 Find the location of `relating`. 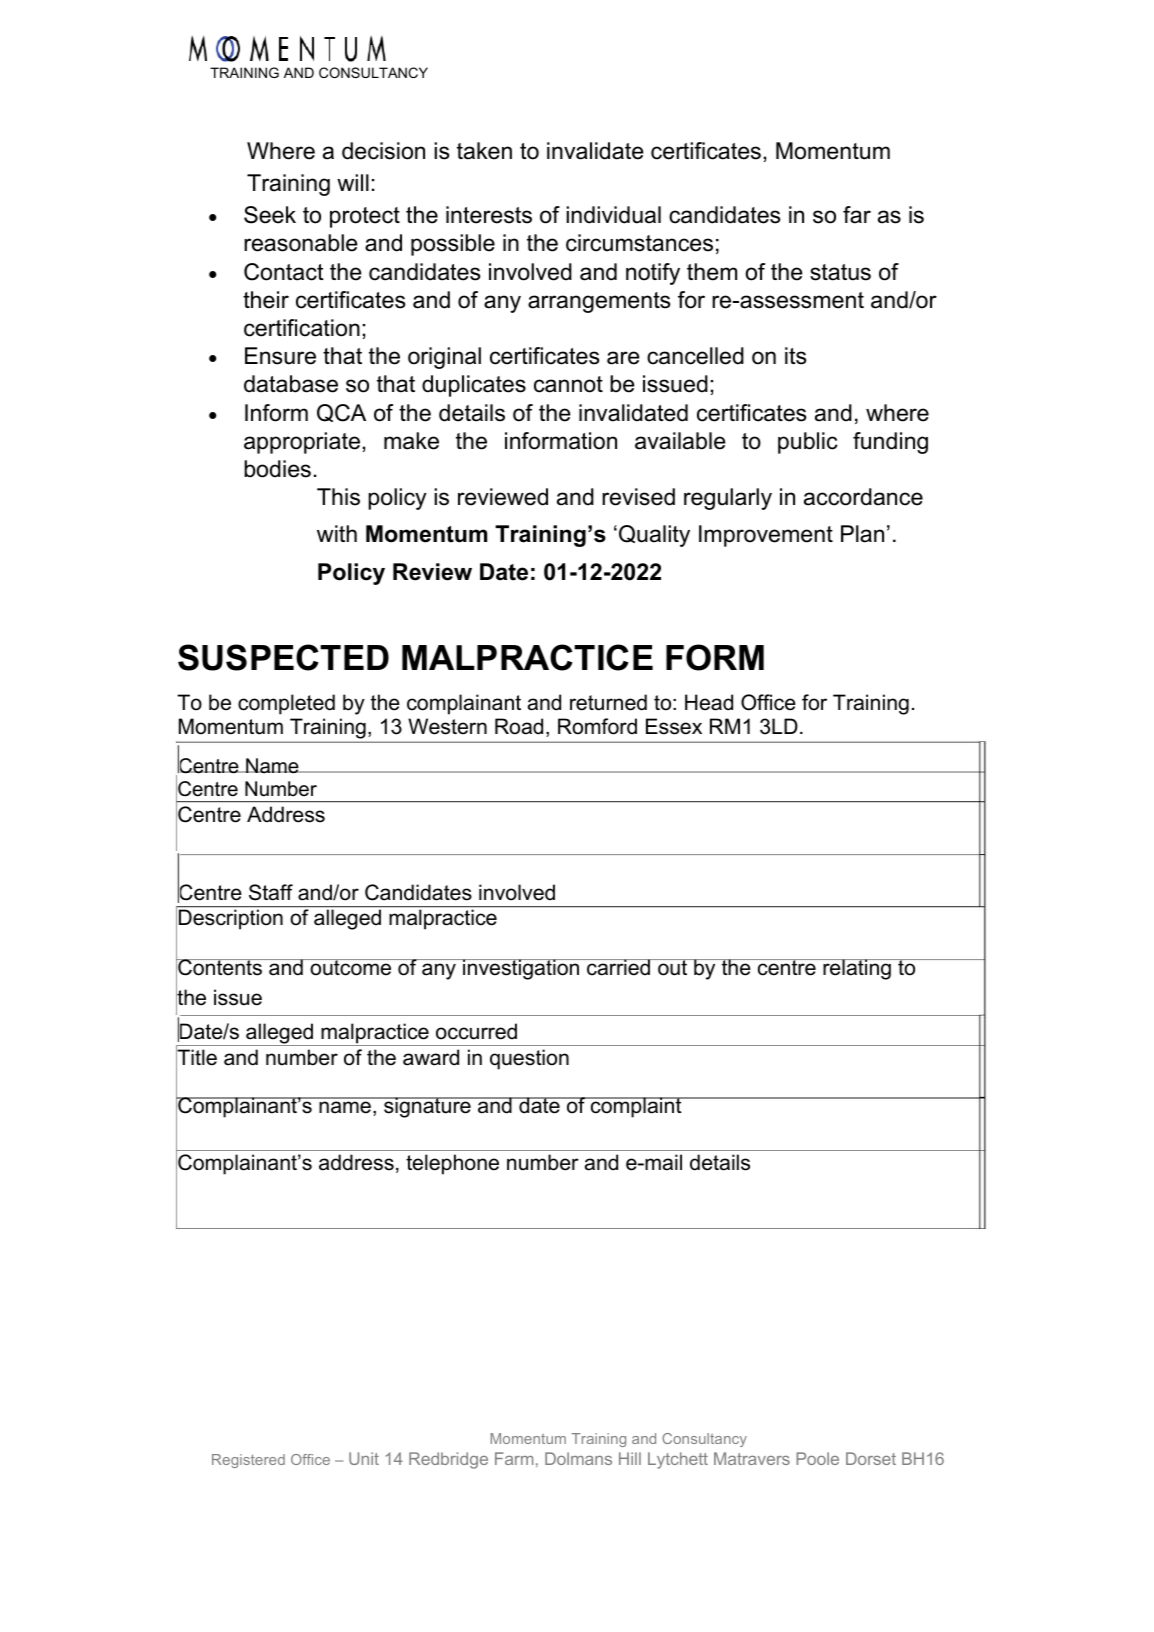

relating is located at coordinates (857, 969).
